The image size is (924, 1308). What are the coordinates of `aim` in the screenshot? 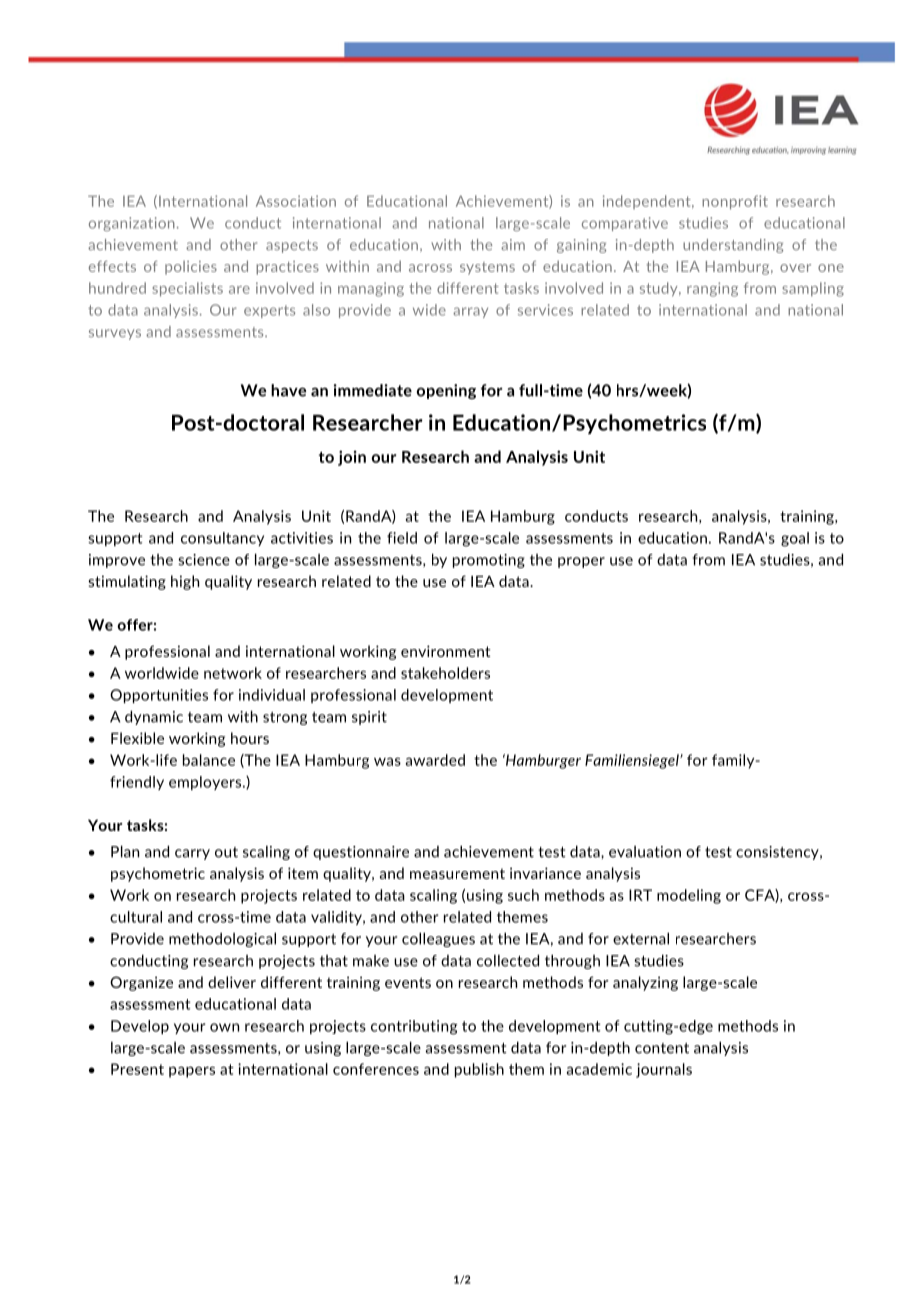 It's located at (513, 244).
